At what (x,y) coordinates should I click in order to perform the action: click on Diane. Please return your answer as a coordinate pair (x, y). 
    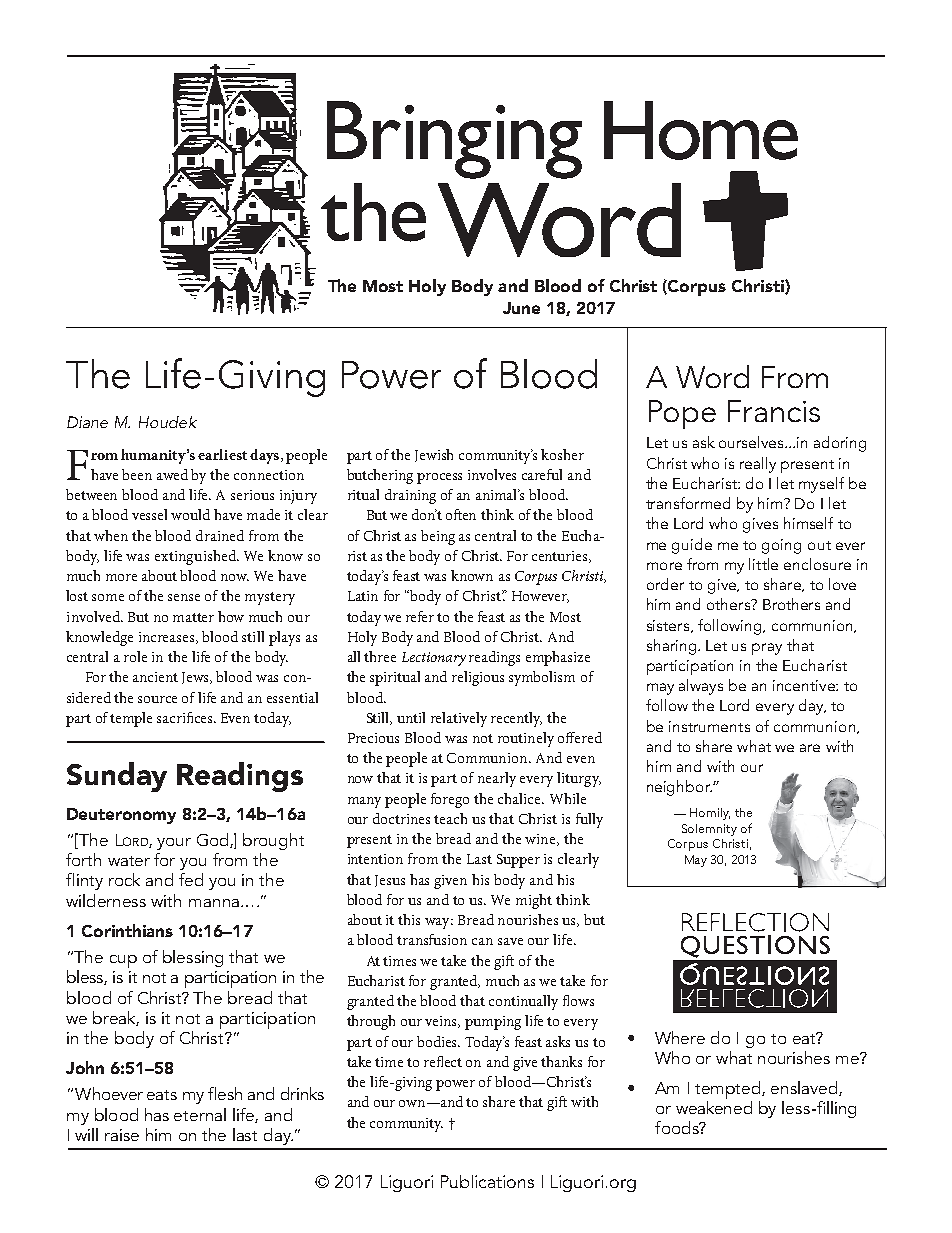
    Looking at the image, I should click on (87, 422).
